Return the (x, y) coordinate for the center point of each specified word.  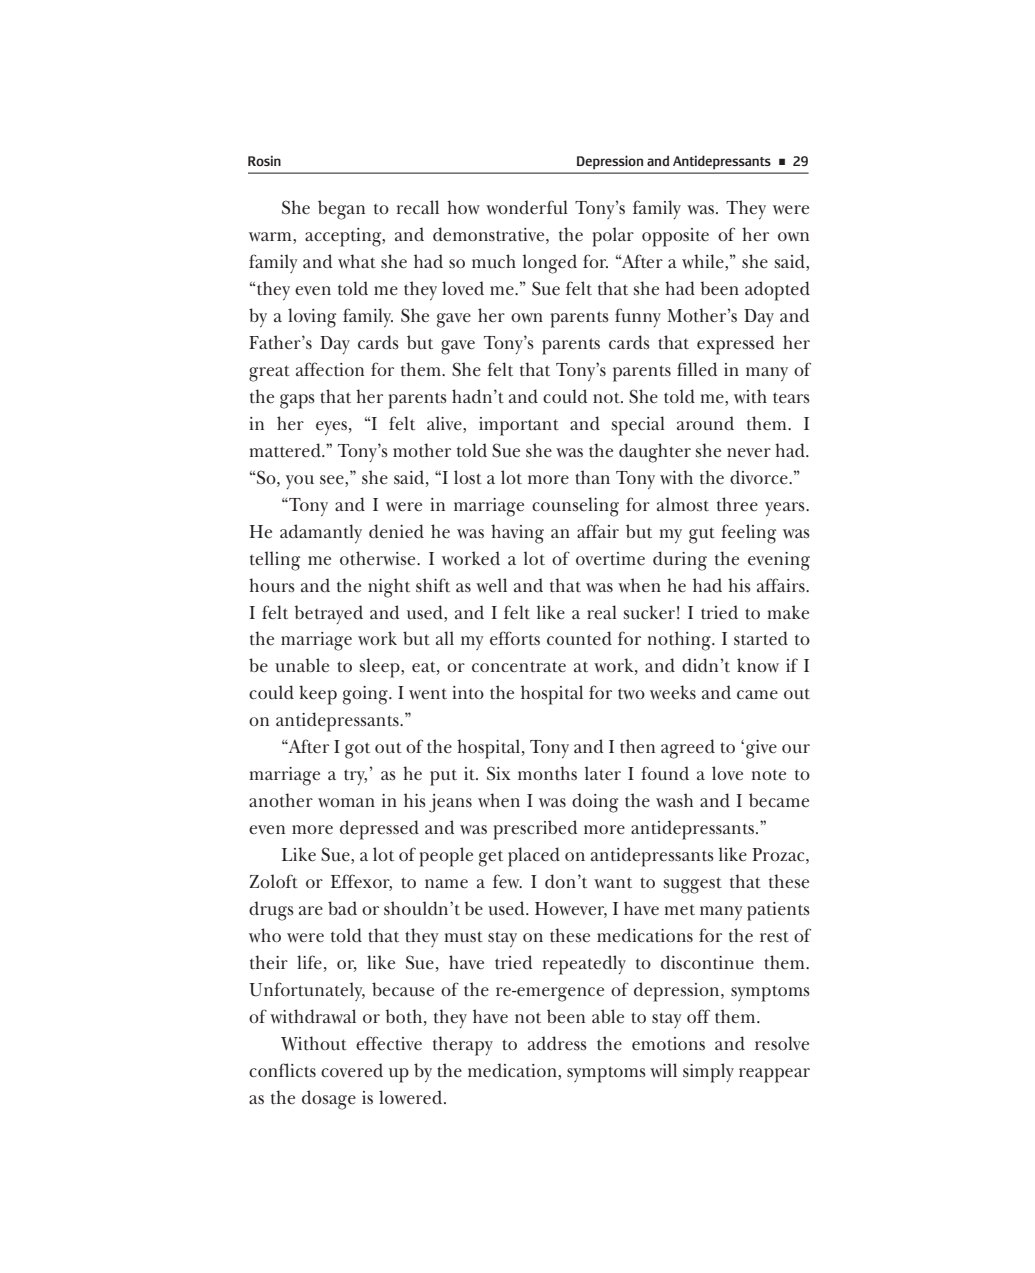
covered (352, 1070)
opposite (675, 237)
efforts (515, 638)
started (761, 638)
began (341, 210)
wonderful (527, 207)
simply (708, 1073)
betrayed (328, 614)
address (557, 1043)
